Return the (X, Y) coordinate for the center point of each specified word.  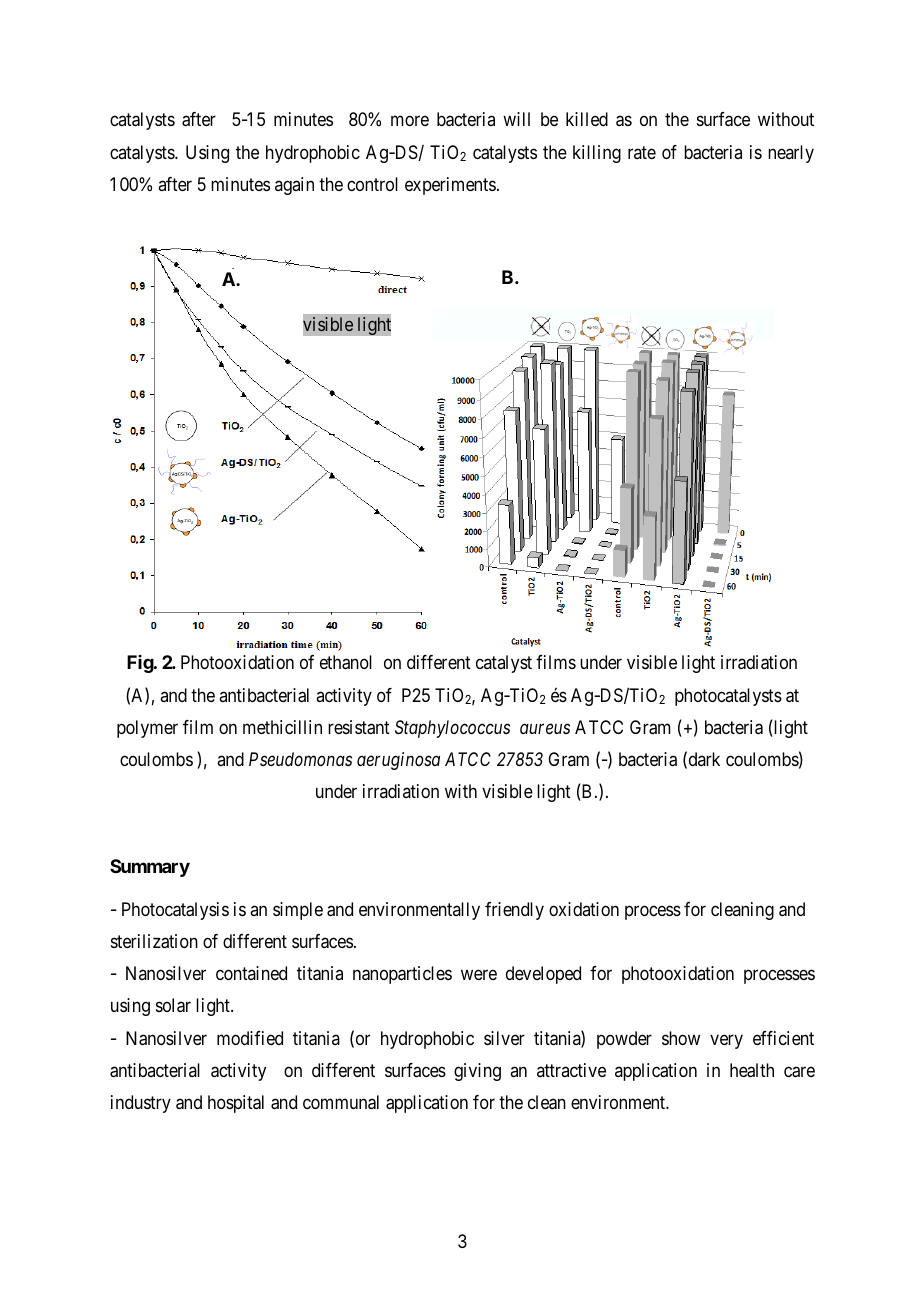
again (294, 186)
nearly (791, 154)
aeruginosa (398, 761)
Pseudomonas (300, 759)
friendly (514, 911)
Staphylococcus (452, 729)
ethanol (346, 662)
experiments (450, 186)
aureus (545, 729)
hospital (236, 1104)
